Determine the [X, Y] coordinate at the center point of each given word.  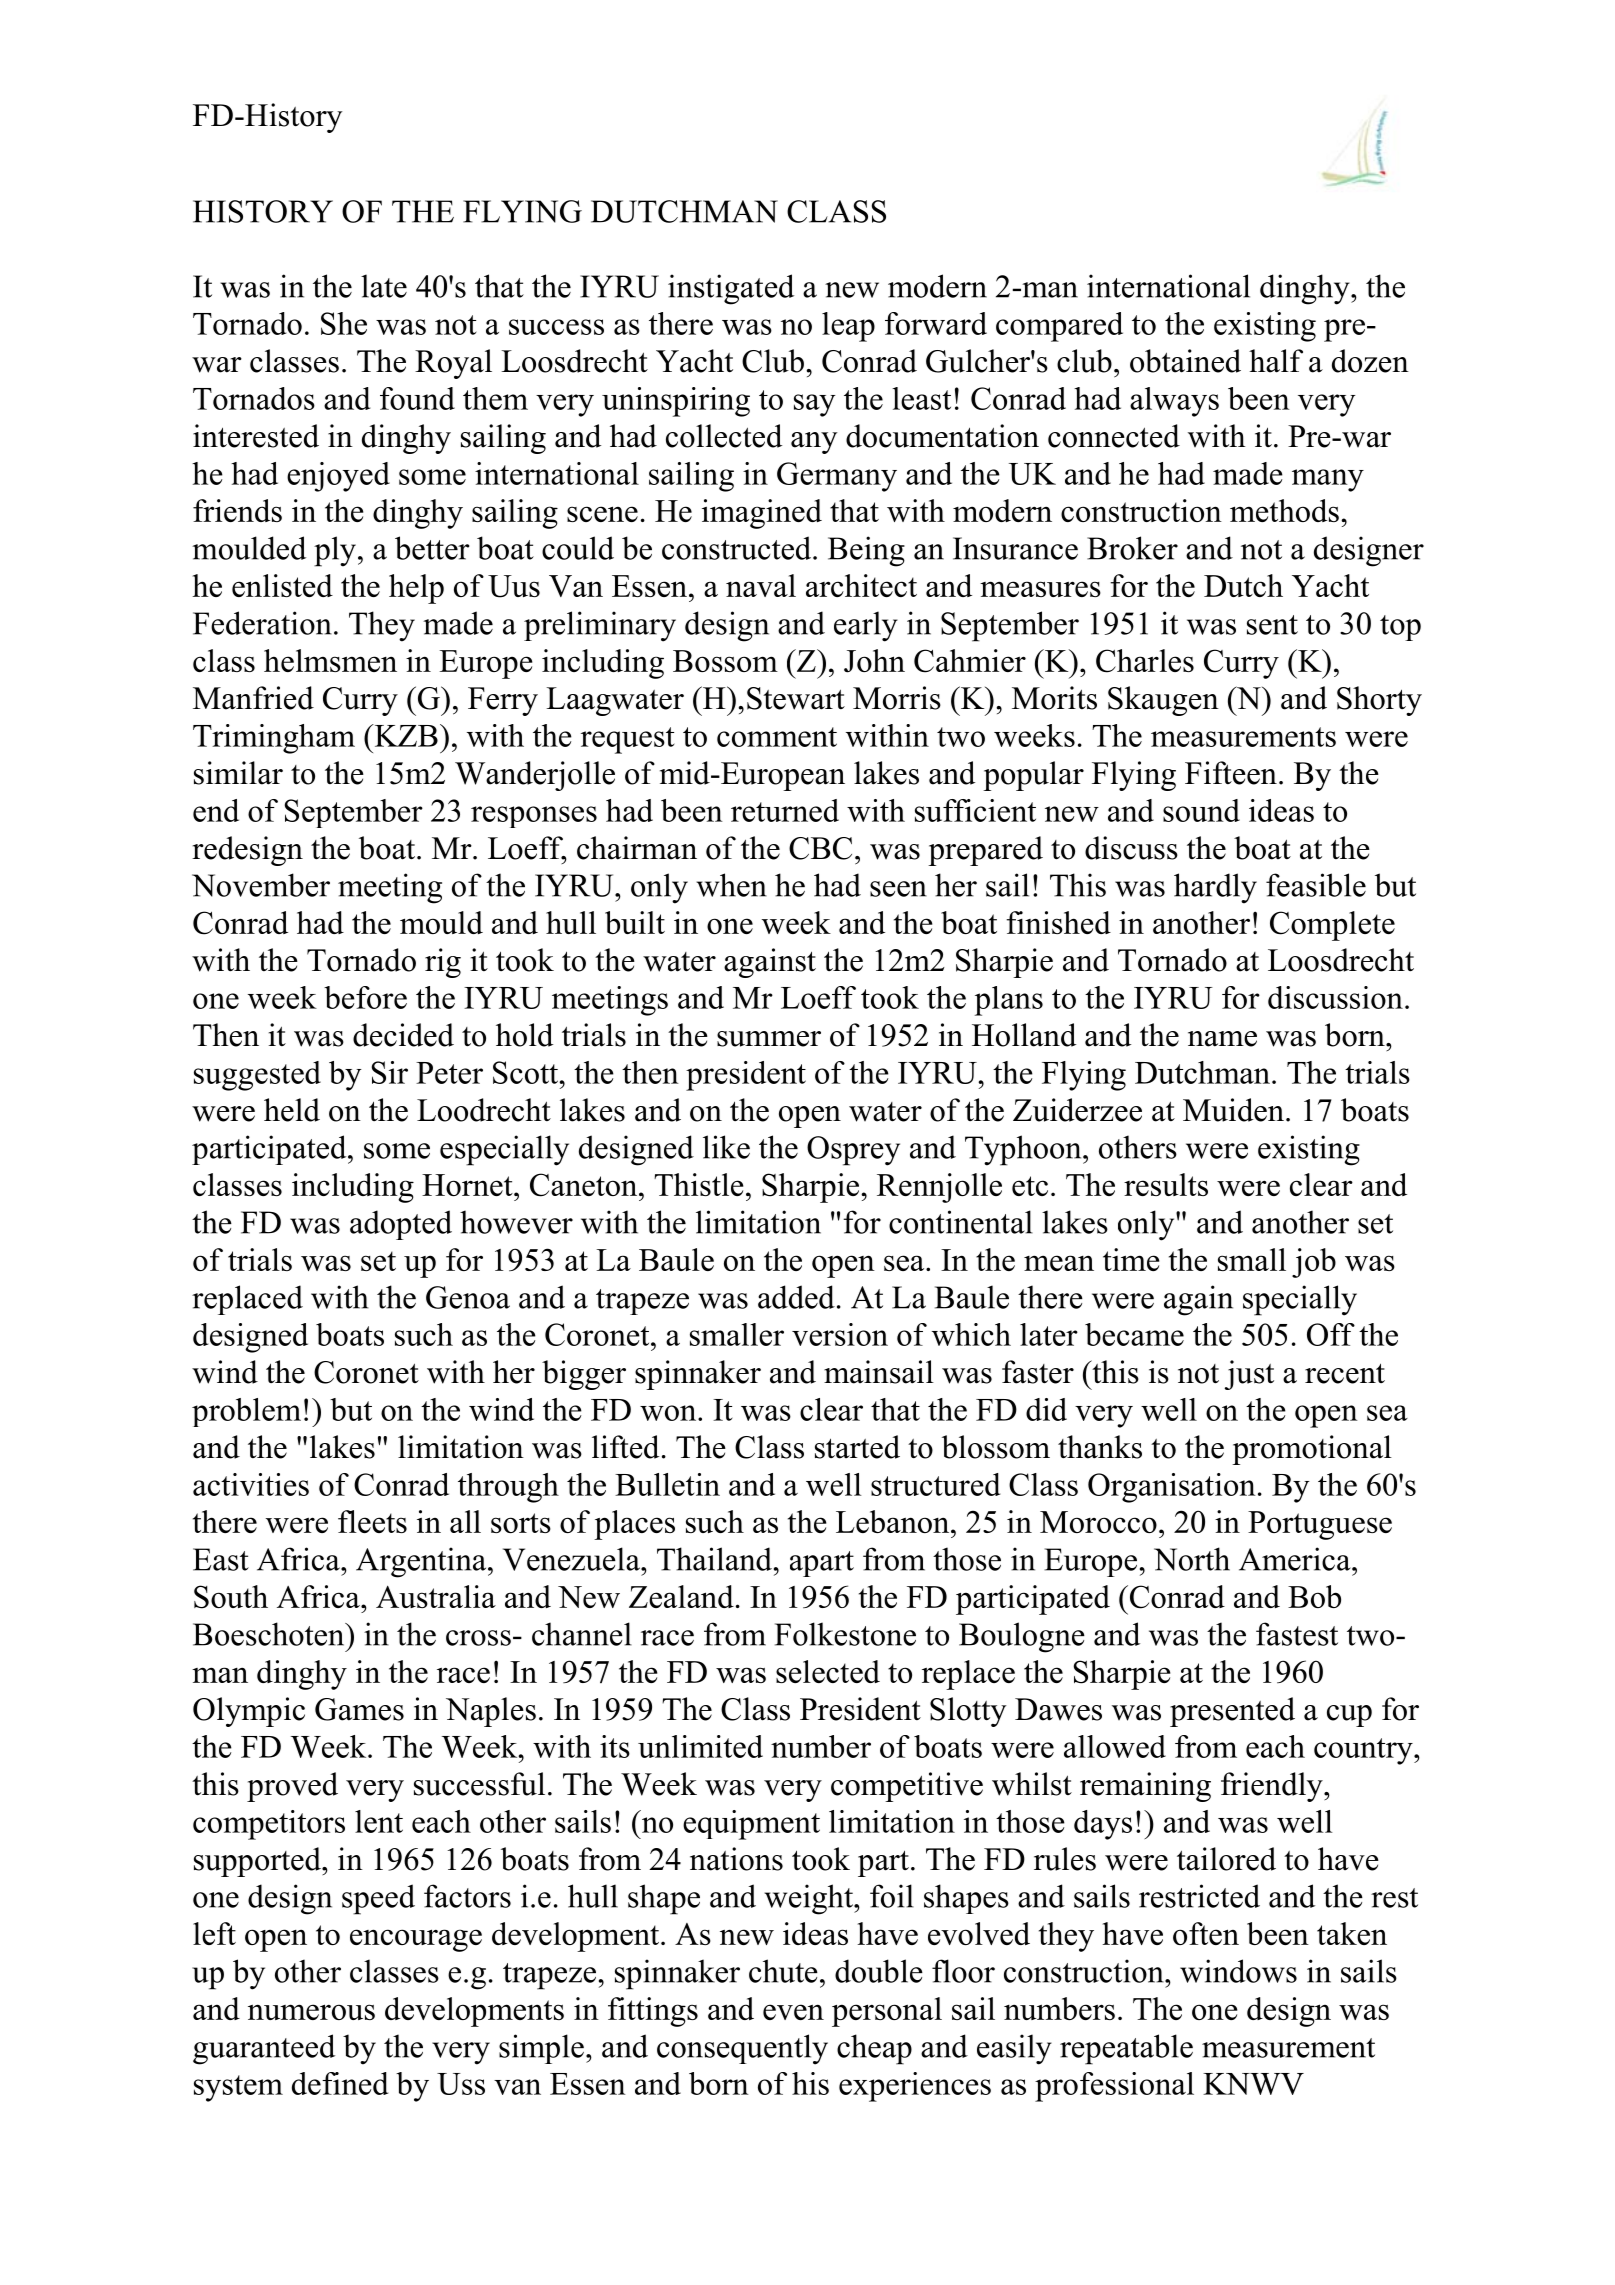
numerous [311, 2012]
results [1166, 1184]
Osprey [853, 1151]
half [1276, 361]
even [793, 2012]
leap [848, 327]
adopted [401, 1225]
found [417, 398]
